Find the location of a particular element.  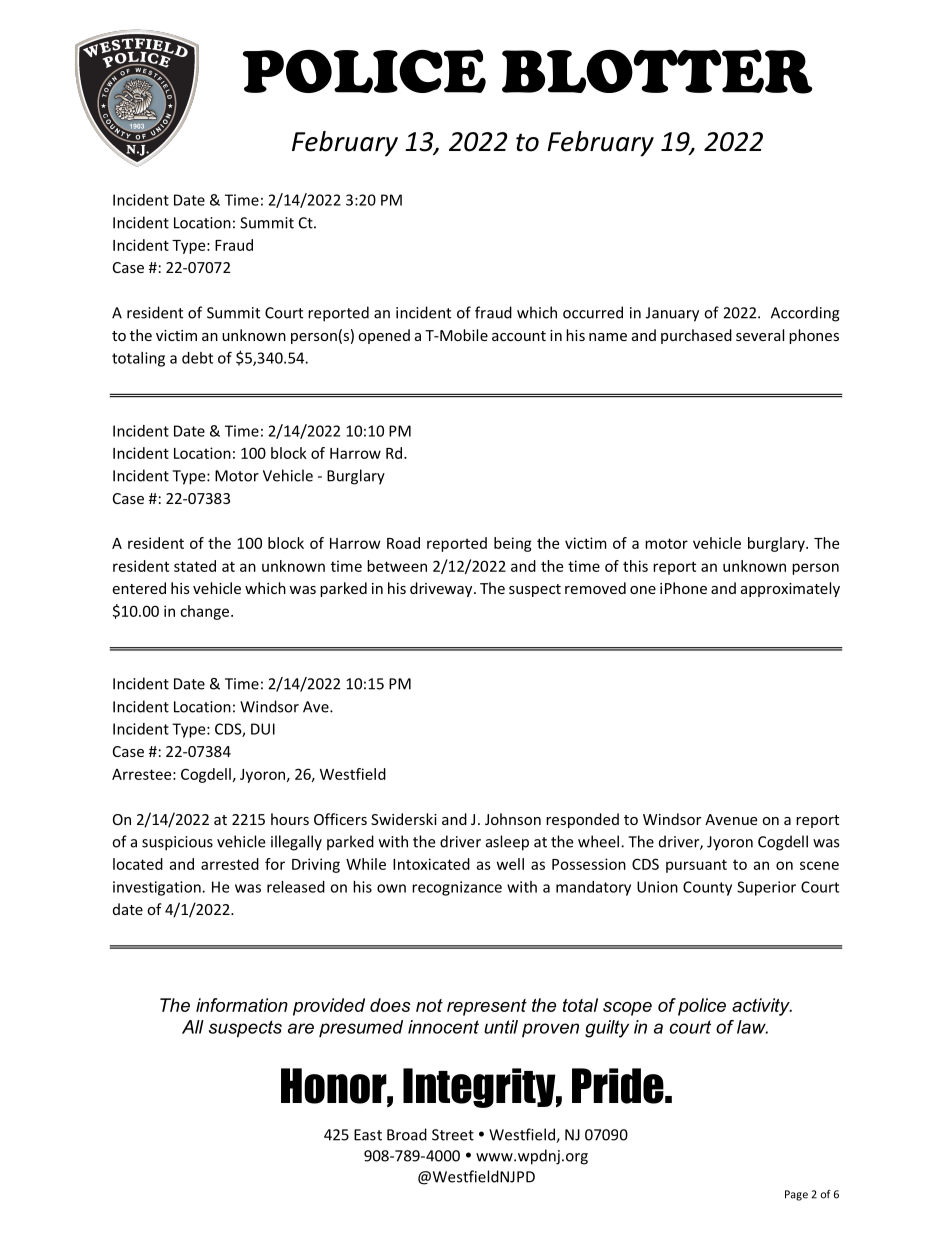

debt is located at coordinates (197, 358).
